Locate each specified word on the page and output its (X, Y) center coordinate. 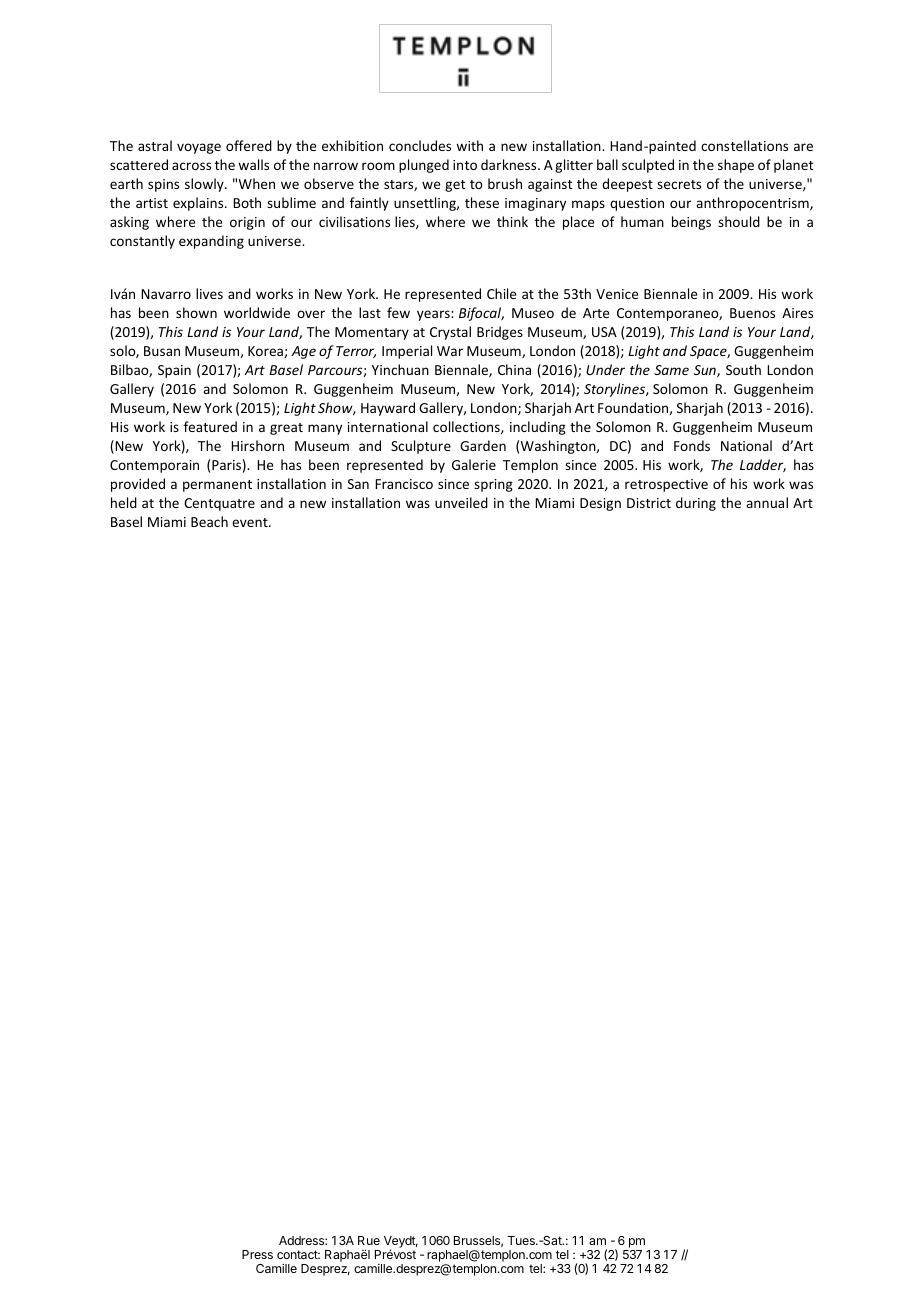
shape (736, 166)
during (696, 504)
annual (767, 502)
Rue (369, 1240)
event (251, 522)
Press (257, 1254)
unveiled (461, 502)
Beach (209, 521)
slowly (205, 185)
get (455, 186)
